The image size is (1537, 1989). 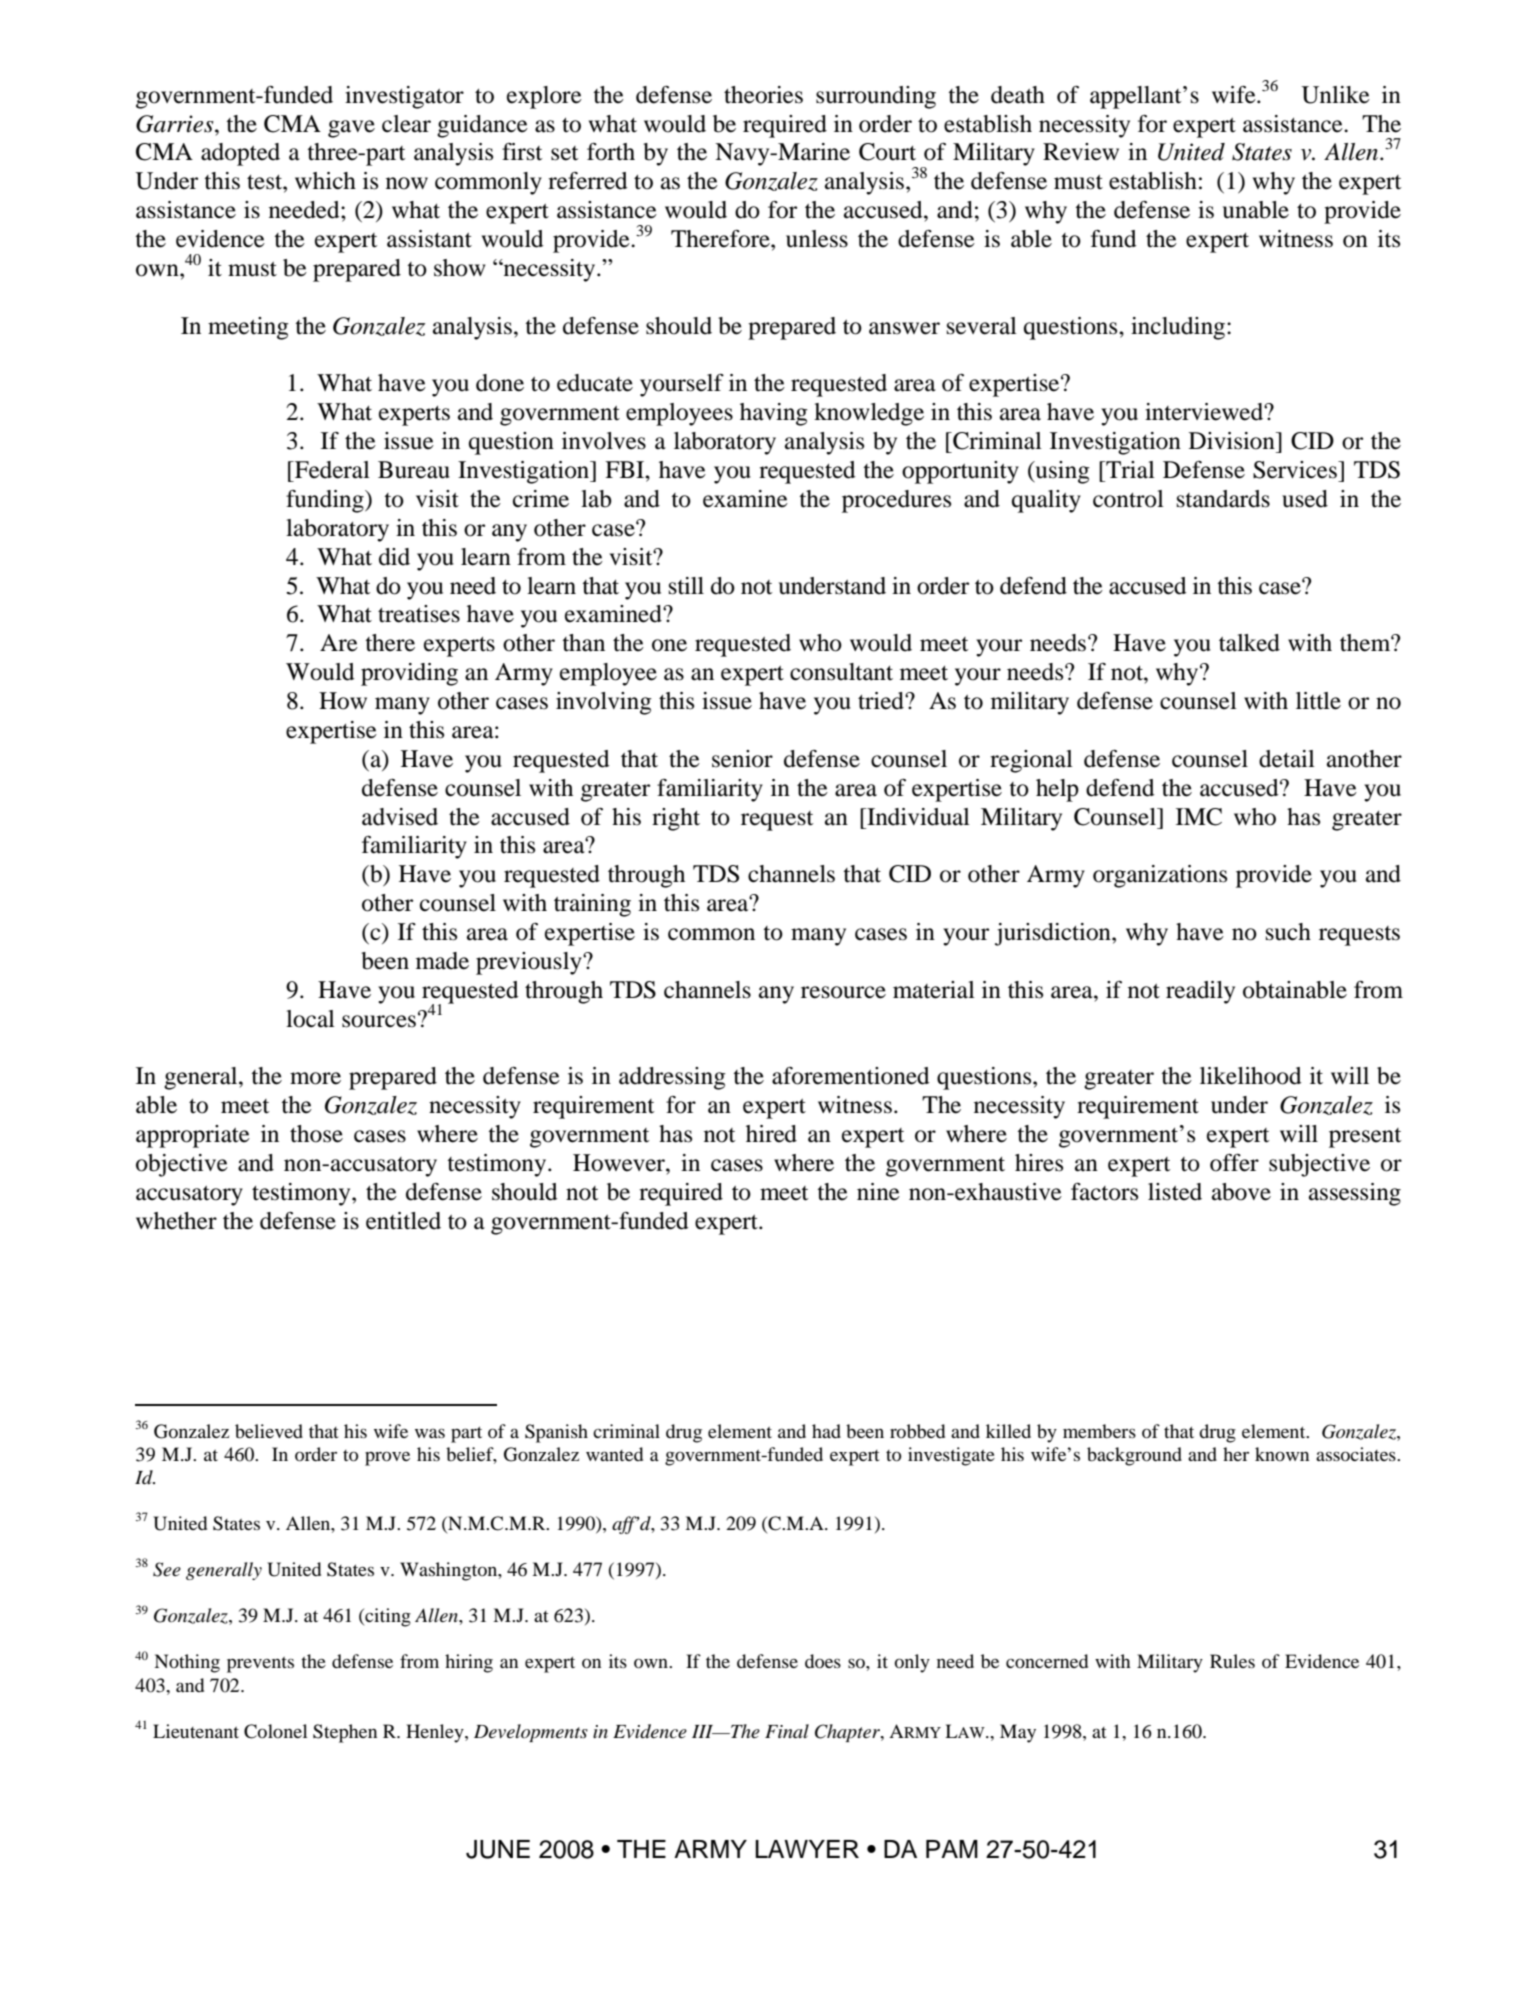 I want to click on resource, so click(x=843, y=992).
